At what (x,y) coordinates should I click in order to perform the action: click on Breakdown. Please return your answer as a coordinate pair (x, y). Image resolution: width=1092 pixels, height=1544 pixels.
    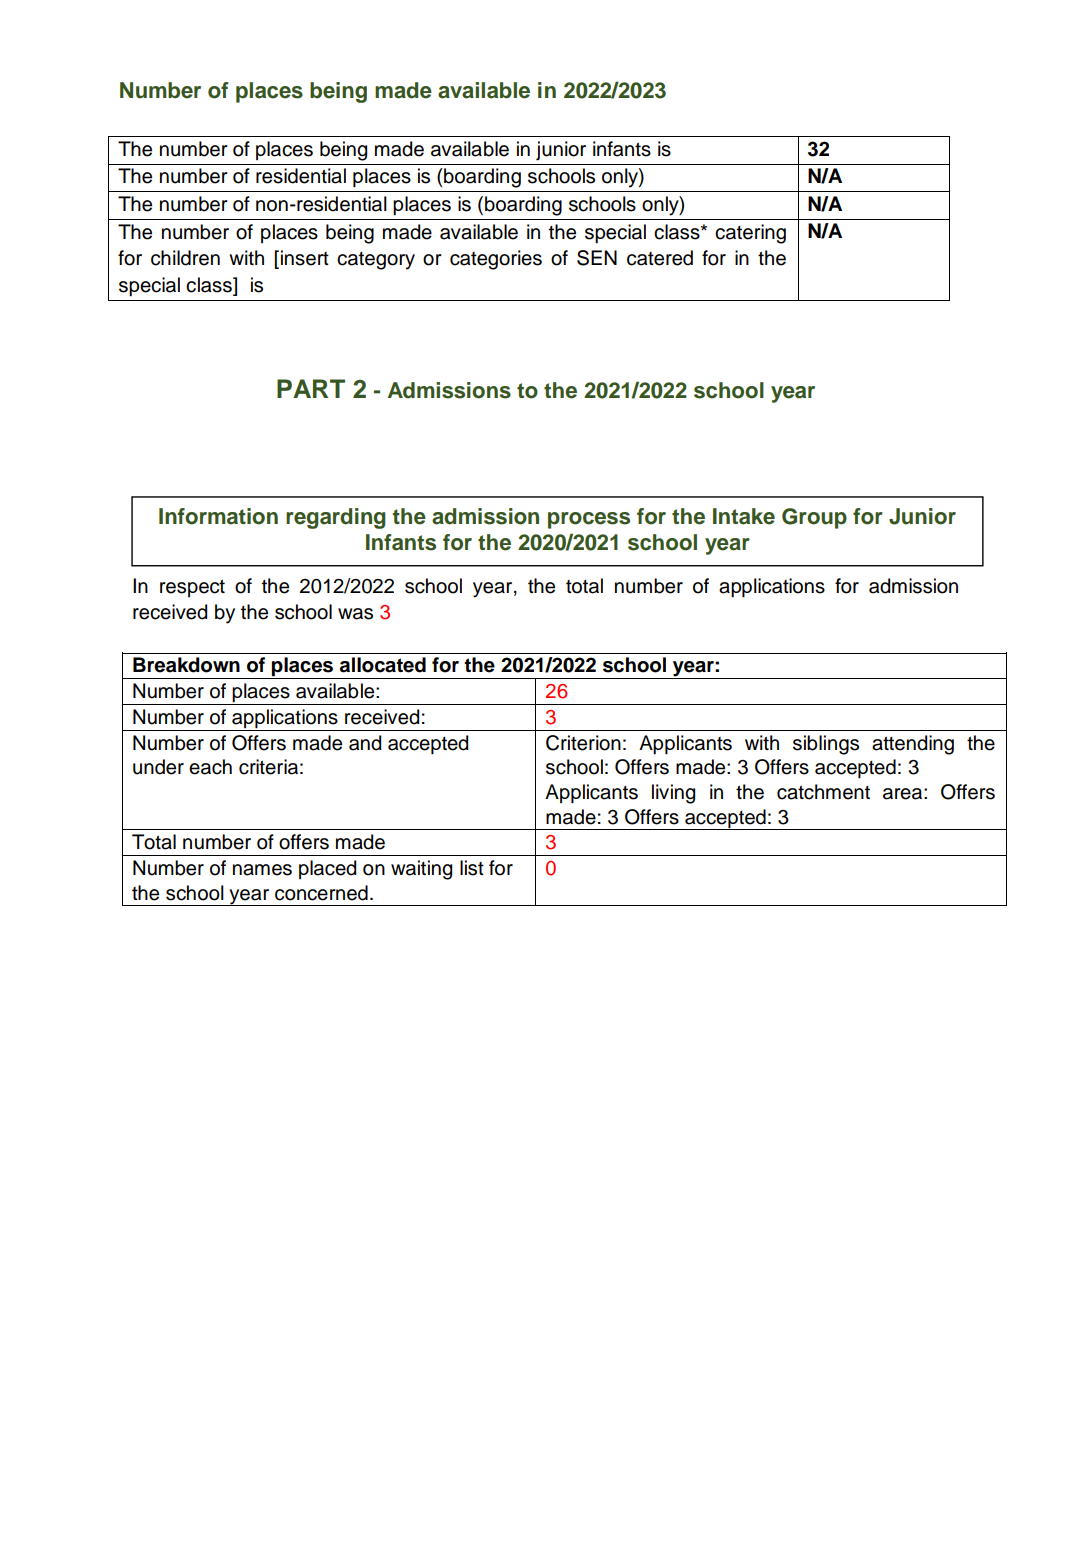
    Looking at the image, I should click on (186, 665).
